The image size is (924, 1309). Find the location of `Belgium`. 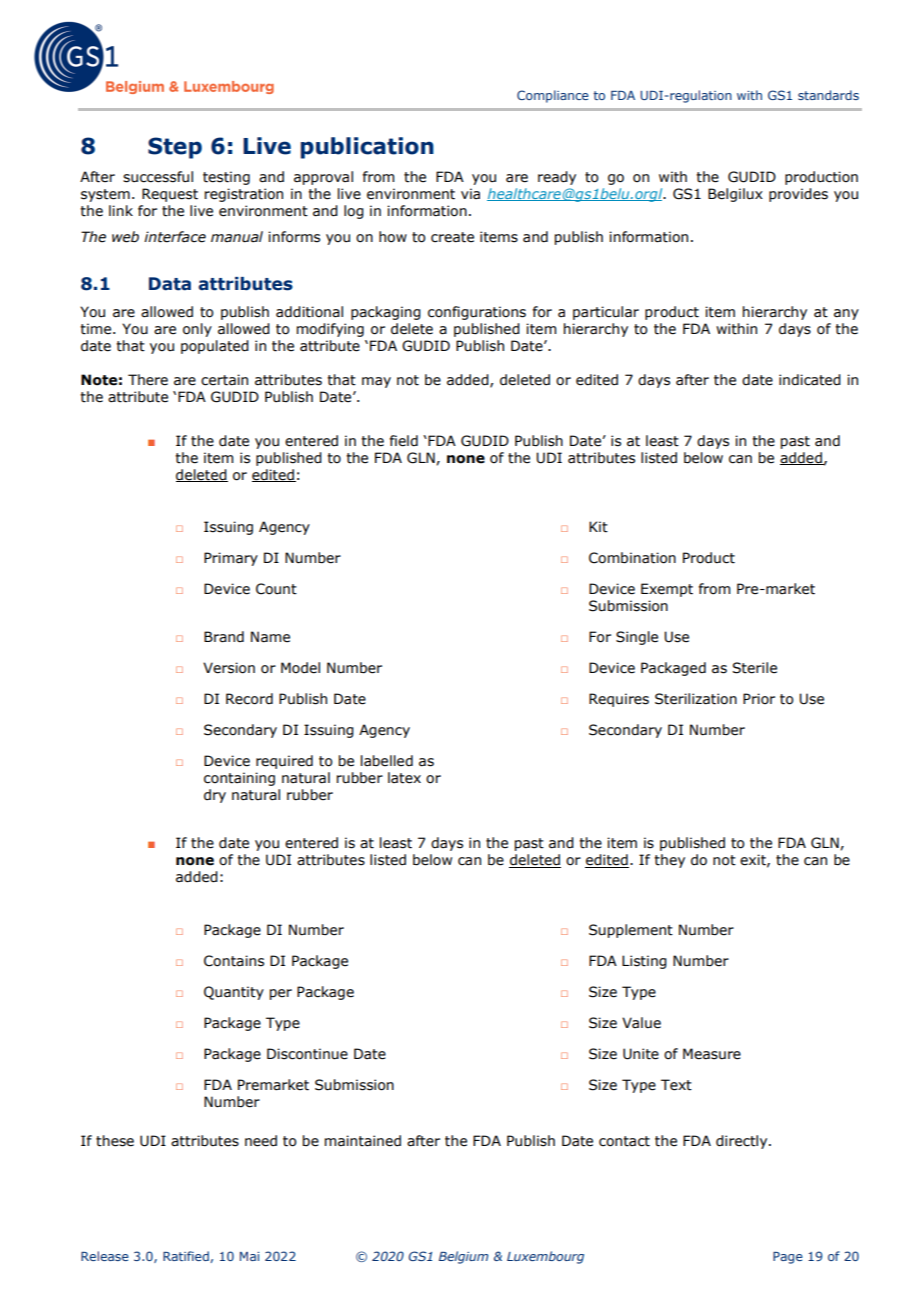

Belgium is located at coordinates (463, 1257).
